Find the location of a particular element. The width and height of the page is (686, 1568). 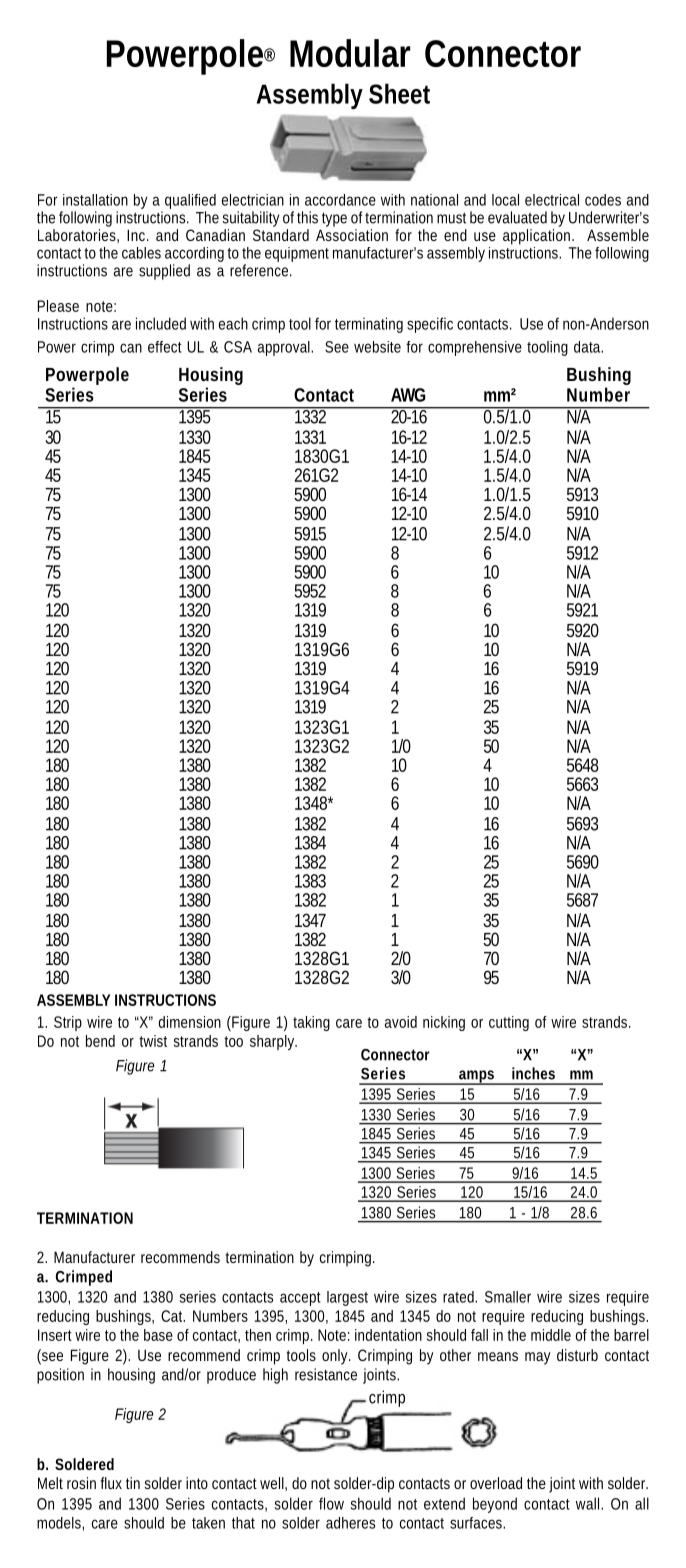

website is located at coordinates (377, 347).
